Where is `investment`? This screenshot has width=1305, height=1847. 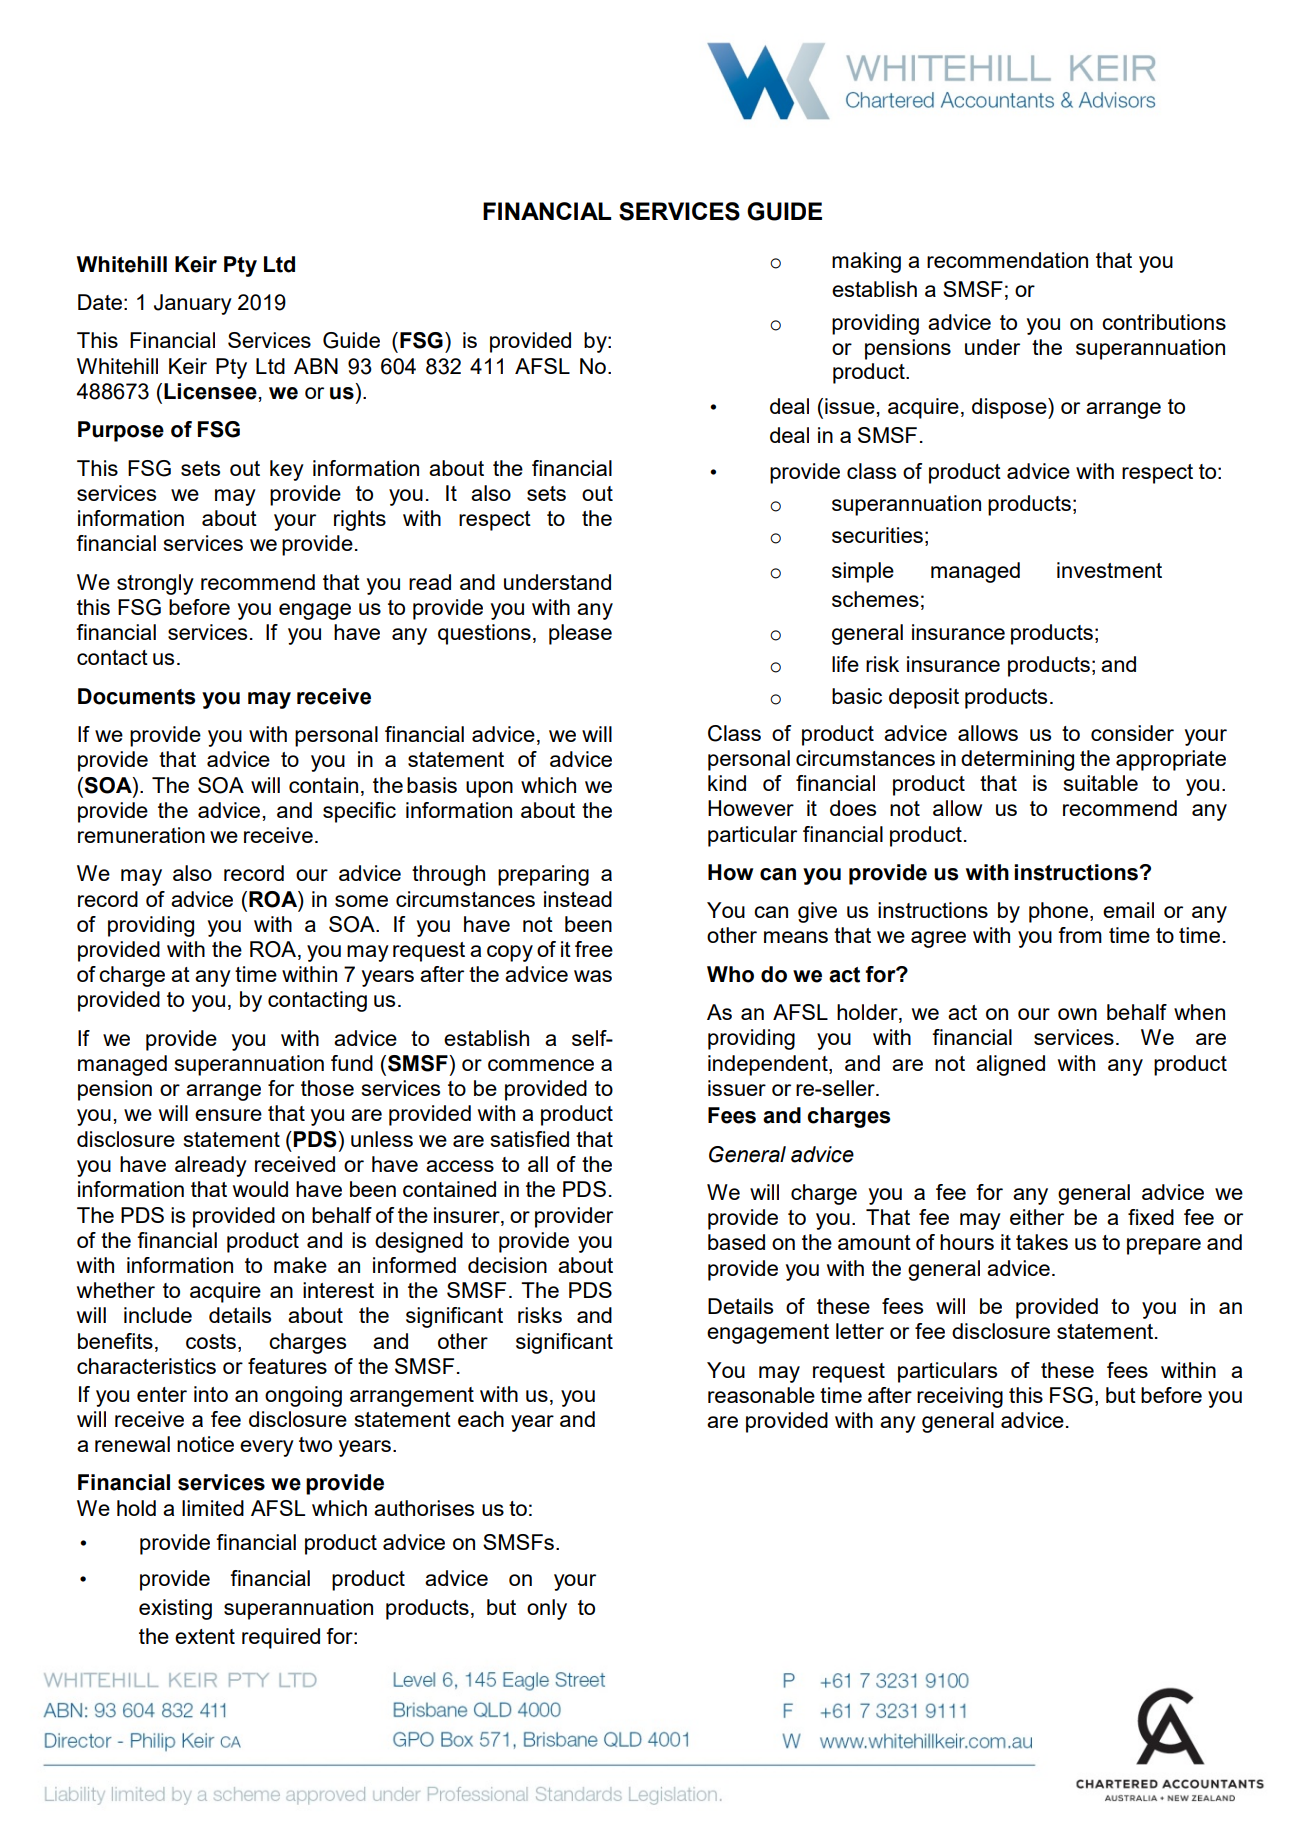 investment is located at coordinates (1109, 570).
